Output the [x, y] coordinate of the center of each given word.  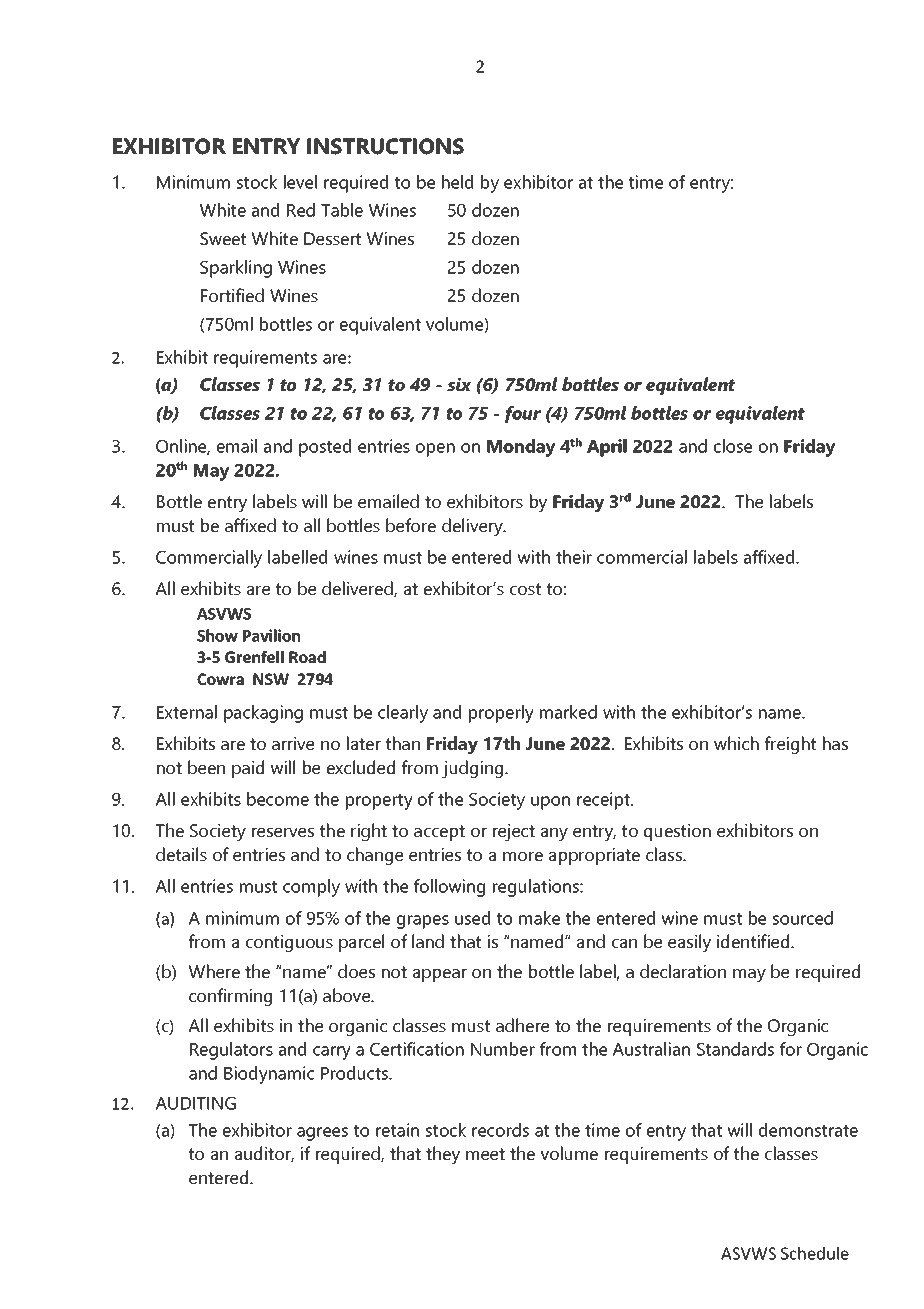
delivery [473, 527]
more [523, 856]
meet [485, 1154]
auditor [264, 1154]
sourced [803, 918]
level [300, 182]
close [733, 446]
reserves [283, 832]
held [457, 182]
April [607, 448]
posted [325, 448]
